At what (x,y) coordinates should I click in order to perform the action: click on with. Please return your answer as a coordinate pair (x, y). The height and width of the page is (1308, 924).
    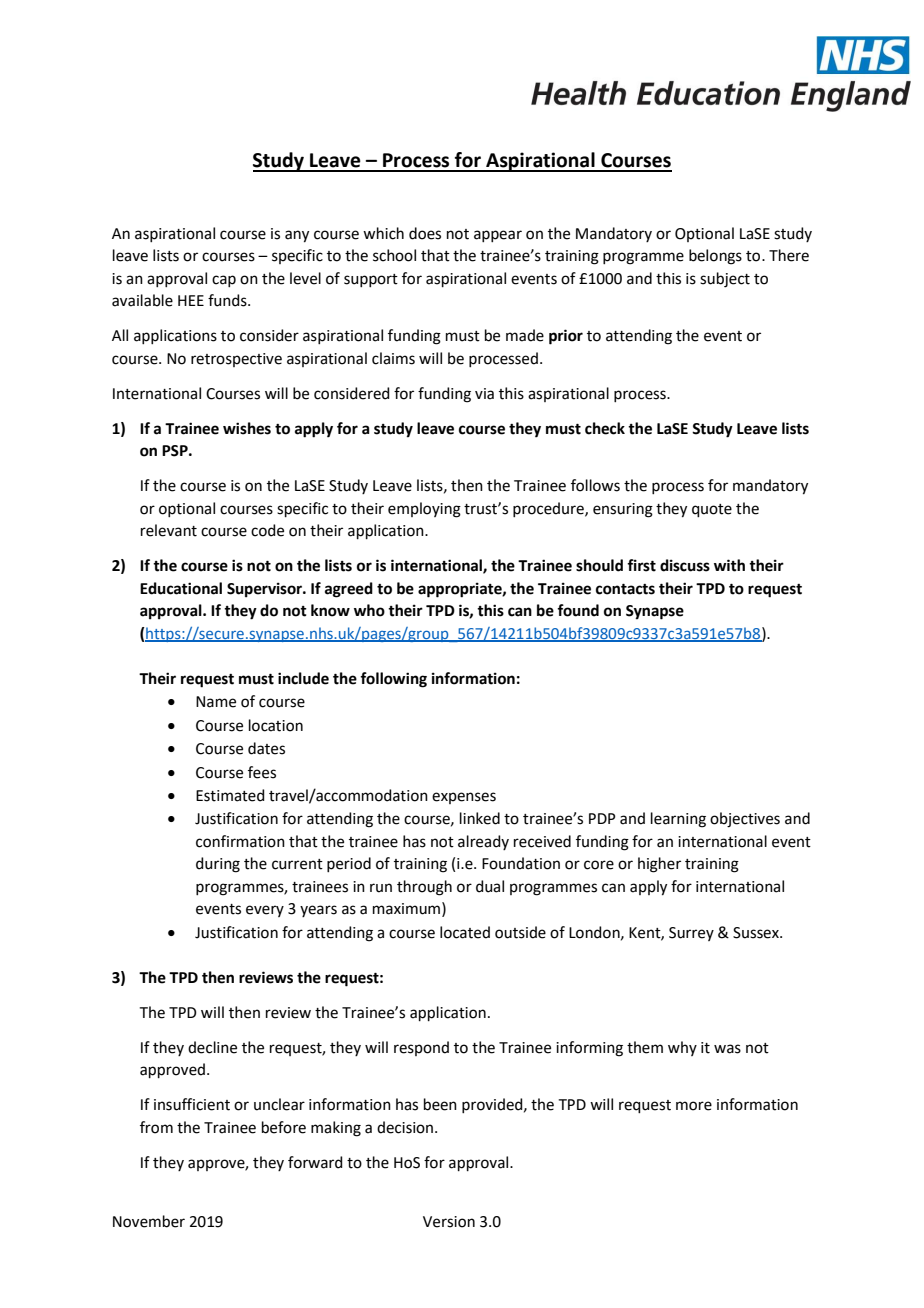
    Looking at the image, I should click on (729, 565).
